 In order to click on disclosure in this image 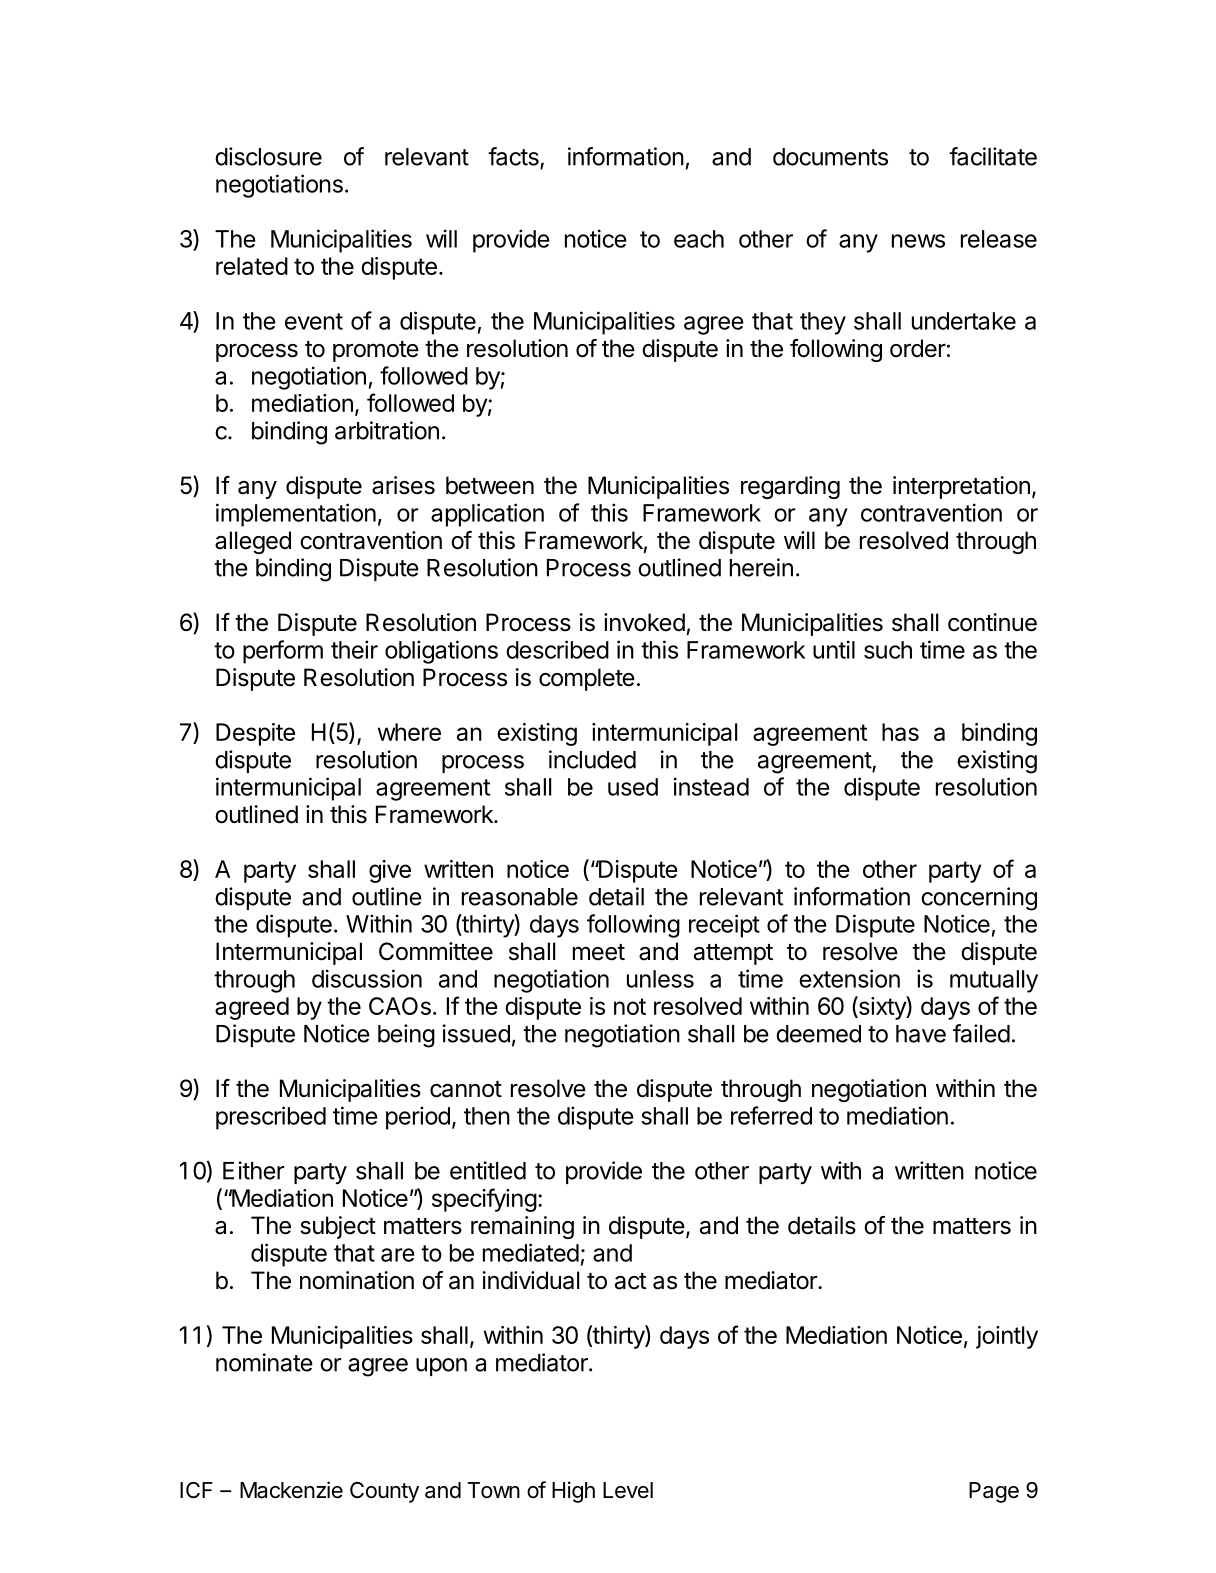, I will do `click(268, 156)`.
